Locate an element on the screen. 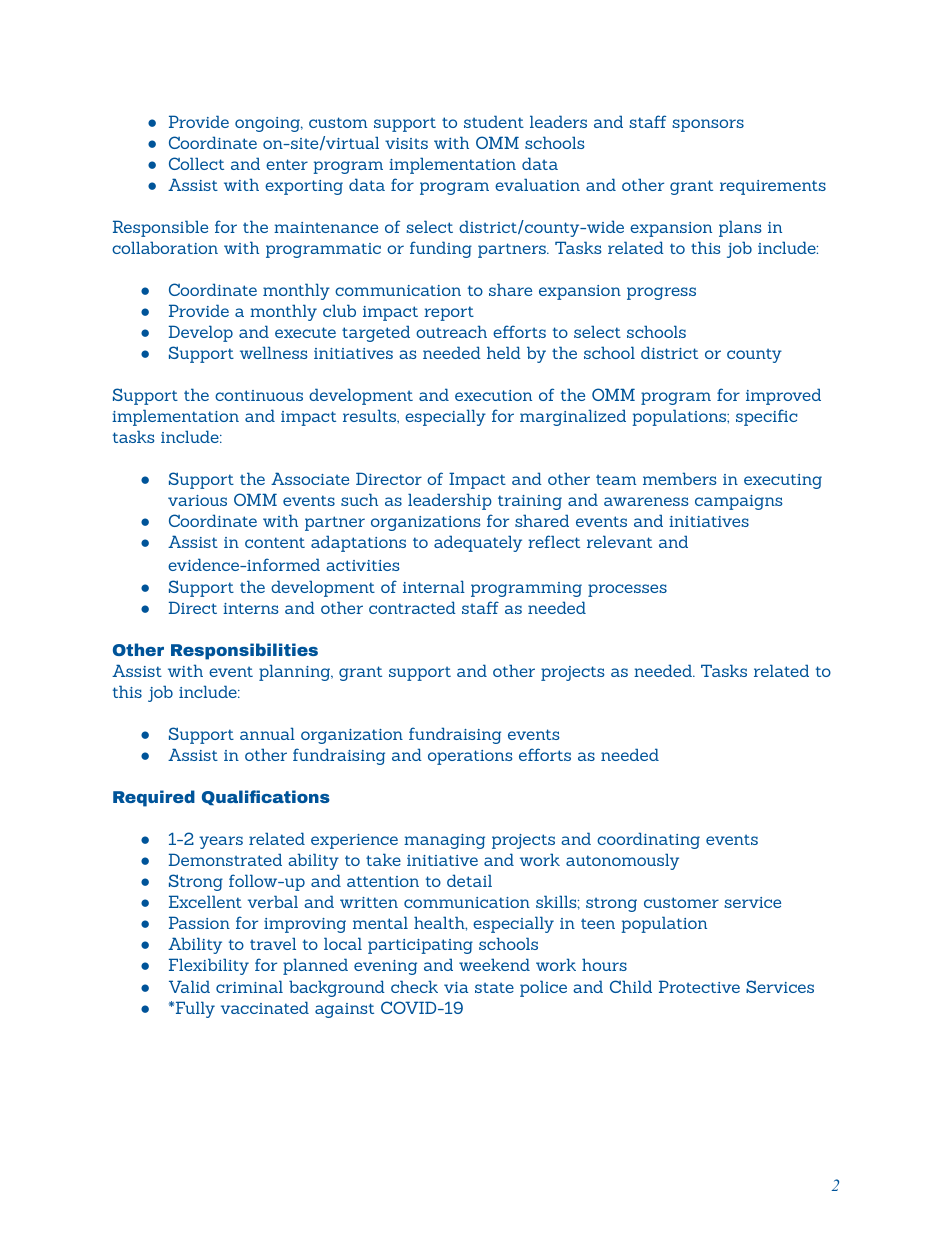 This screenshot has height=1233, width=952. criminal is located at coordinates (249, 986).
